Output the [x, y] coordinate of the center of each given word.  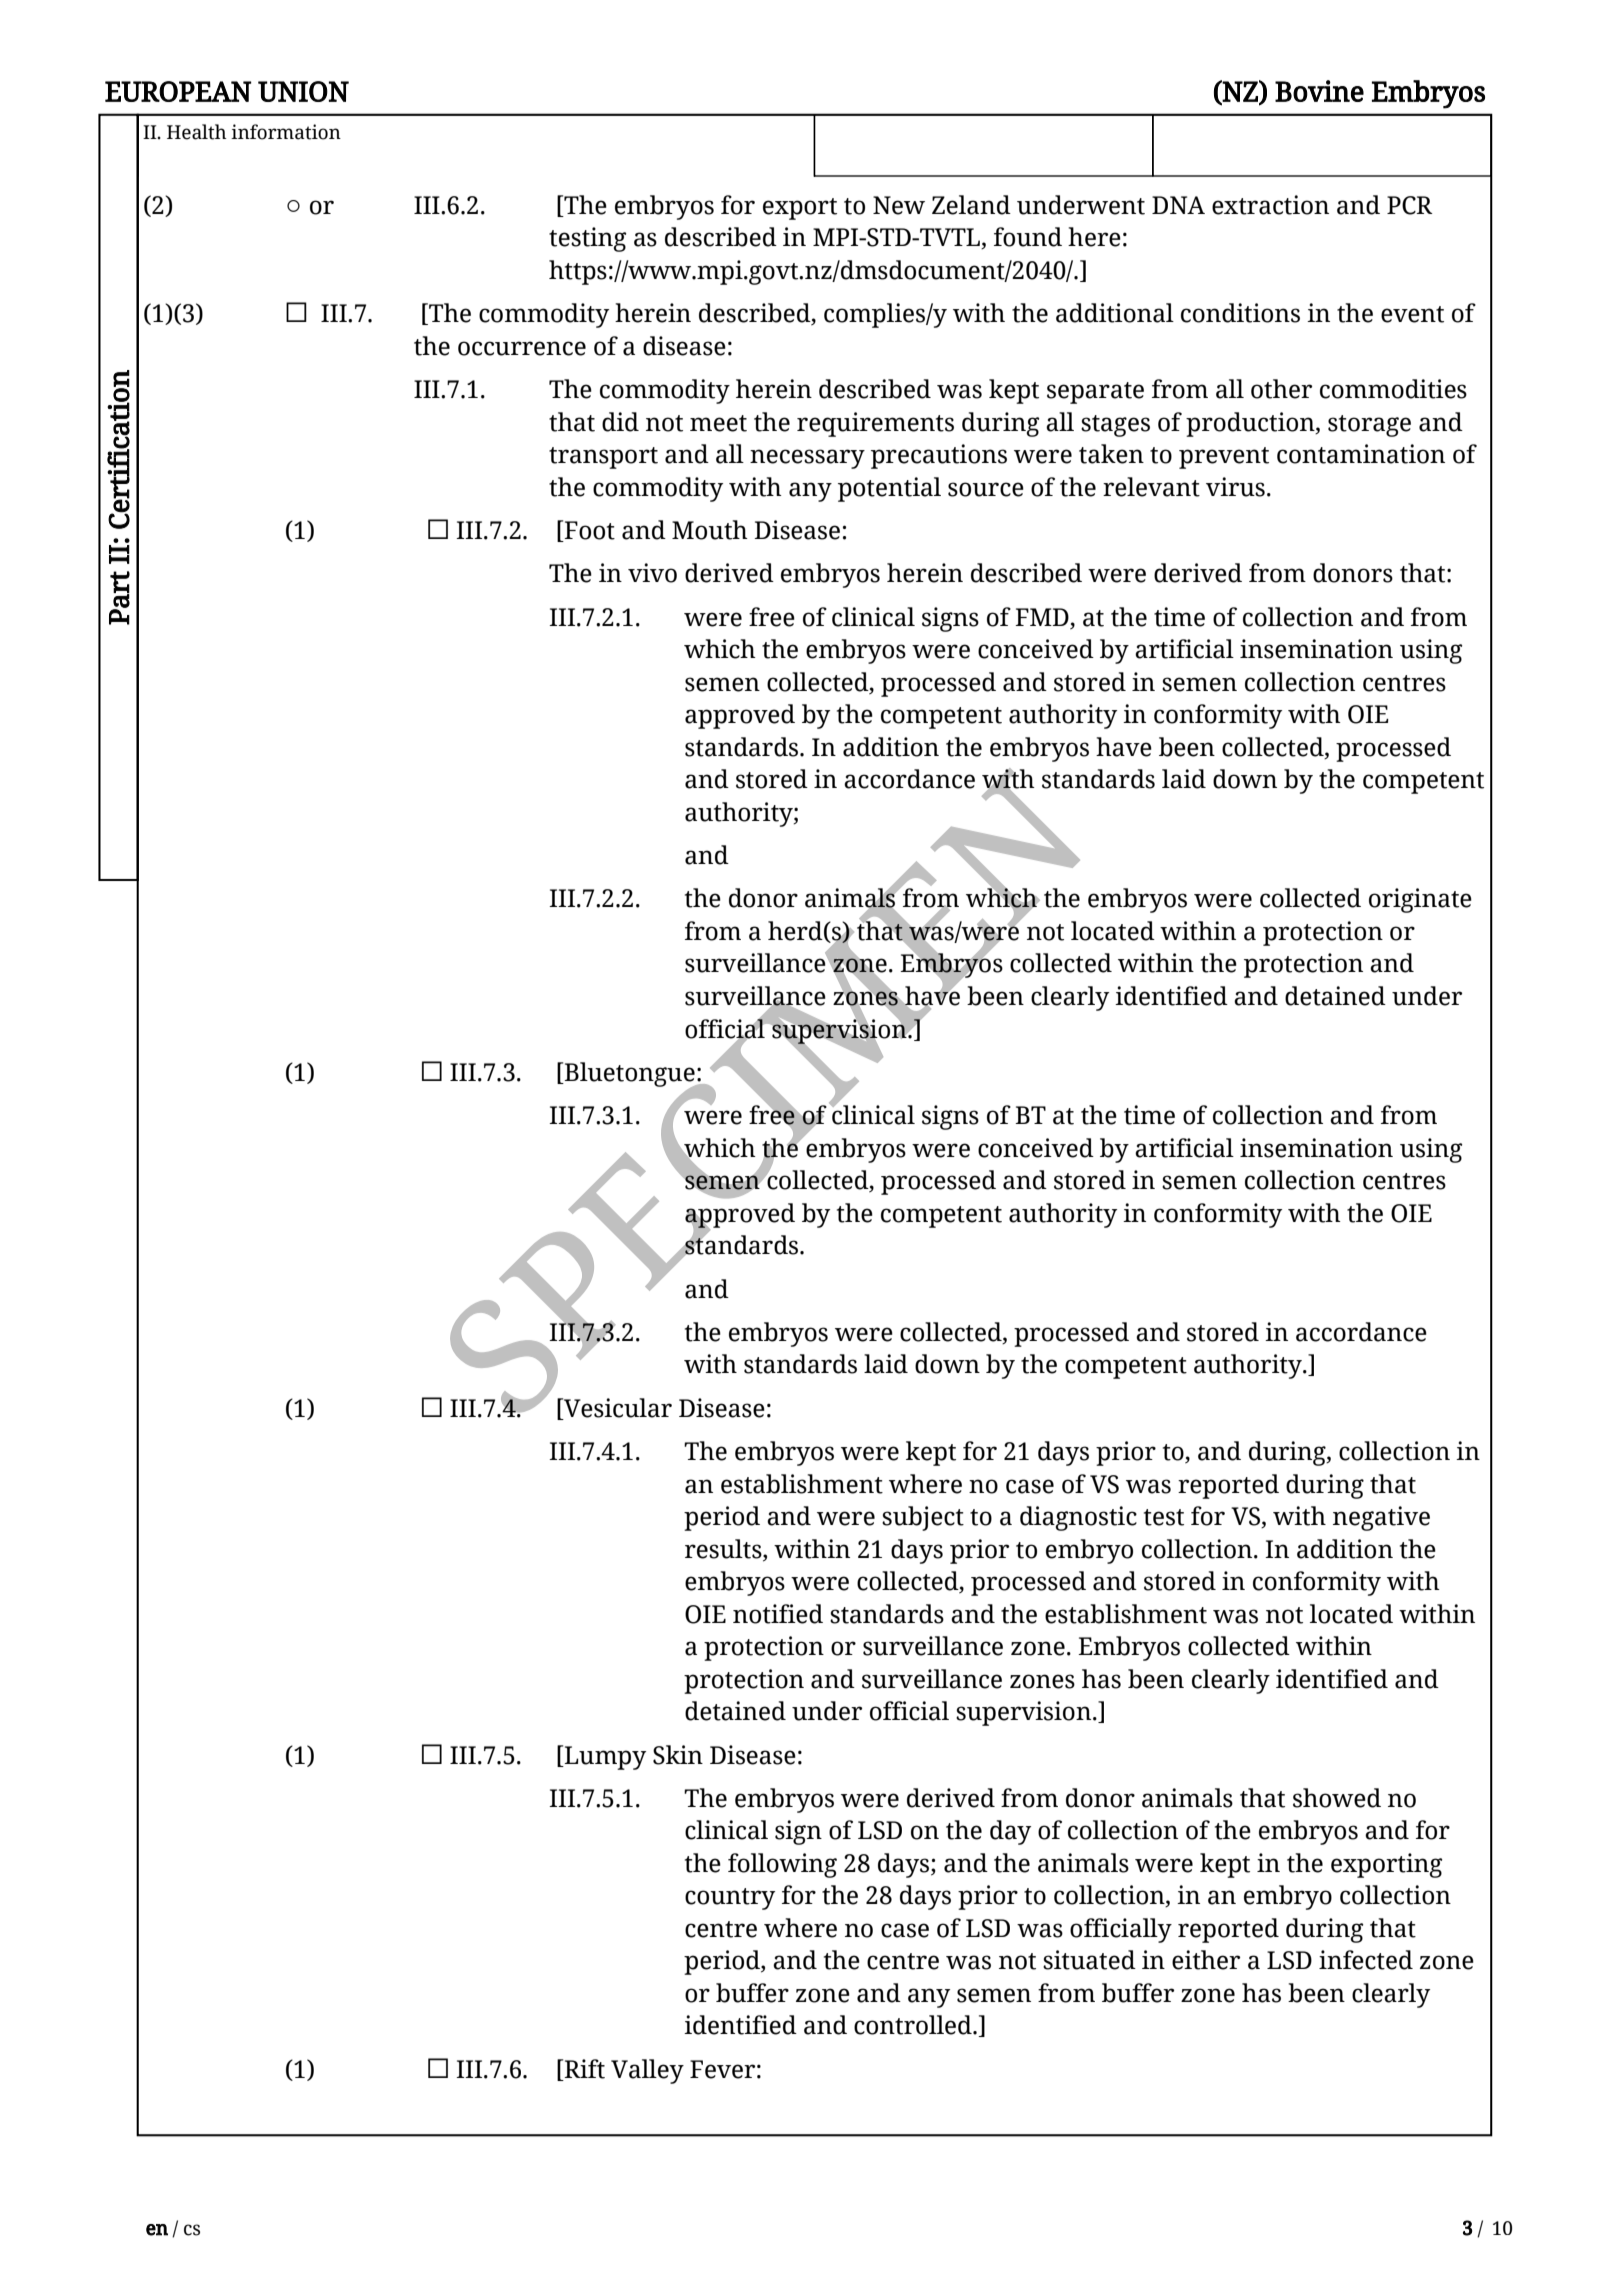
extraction [1270, 205]
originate [1420, 900]
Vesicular [617, 1408]
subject [923, 1518]
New [899, 205]
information [286, 132]
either [1206, 1960]
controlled [914, 2025]
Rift [584, 2070]
